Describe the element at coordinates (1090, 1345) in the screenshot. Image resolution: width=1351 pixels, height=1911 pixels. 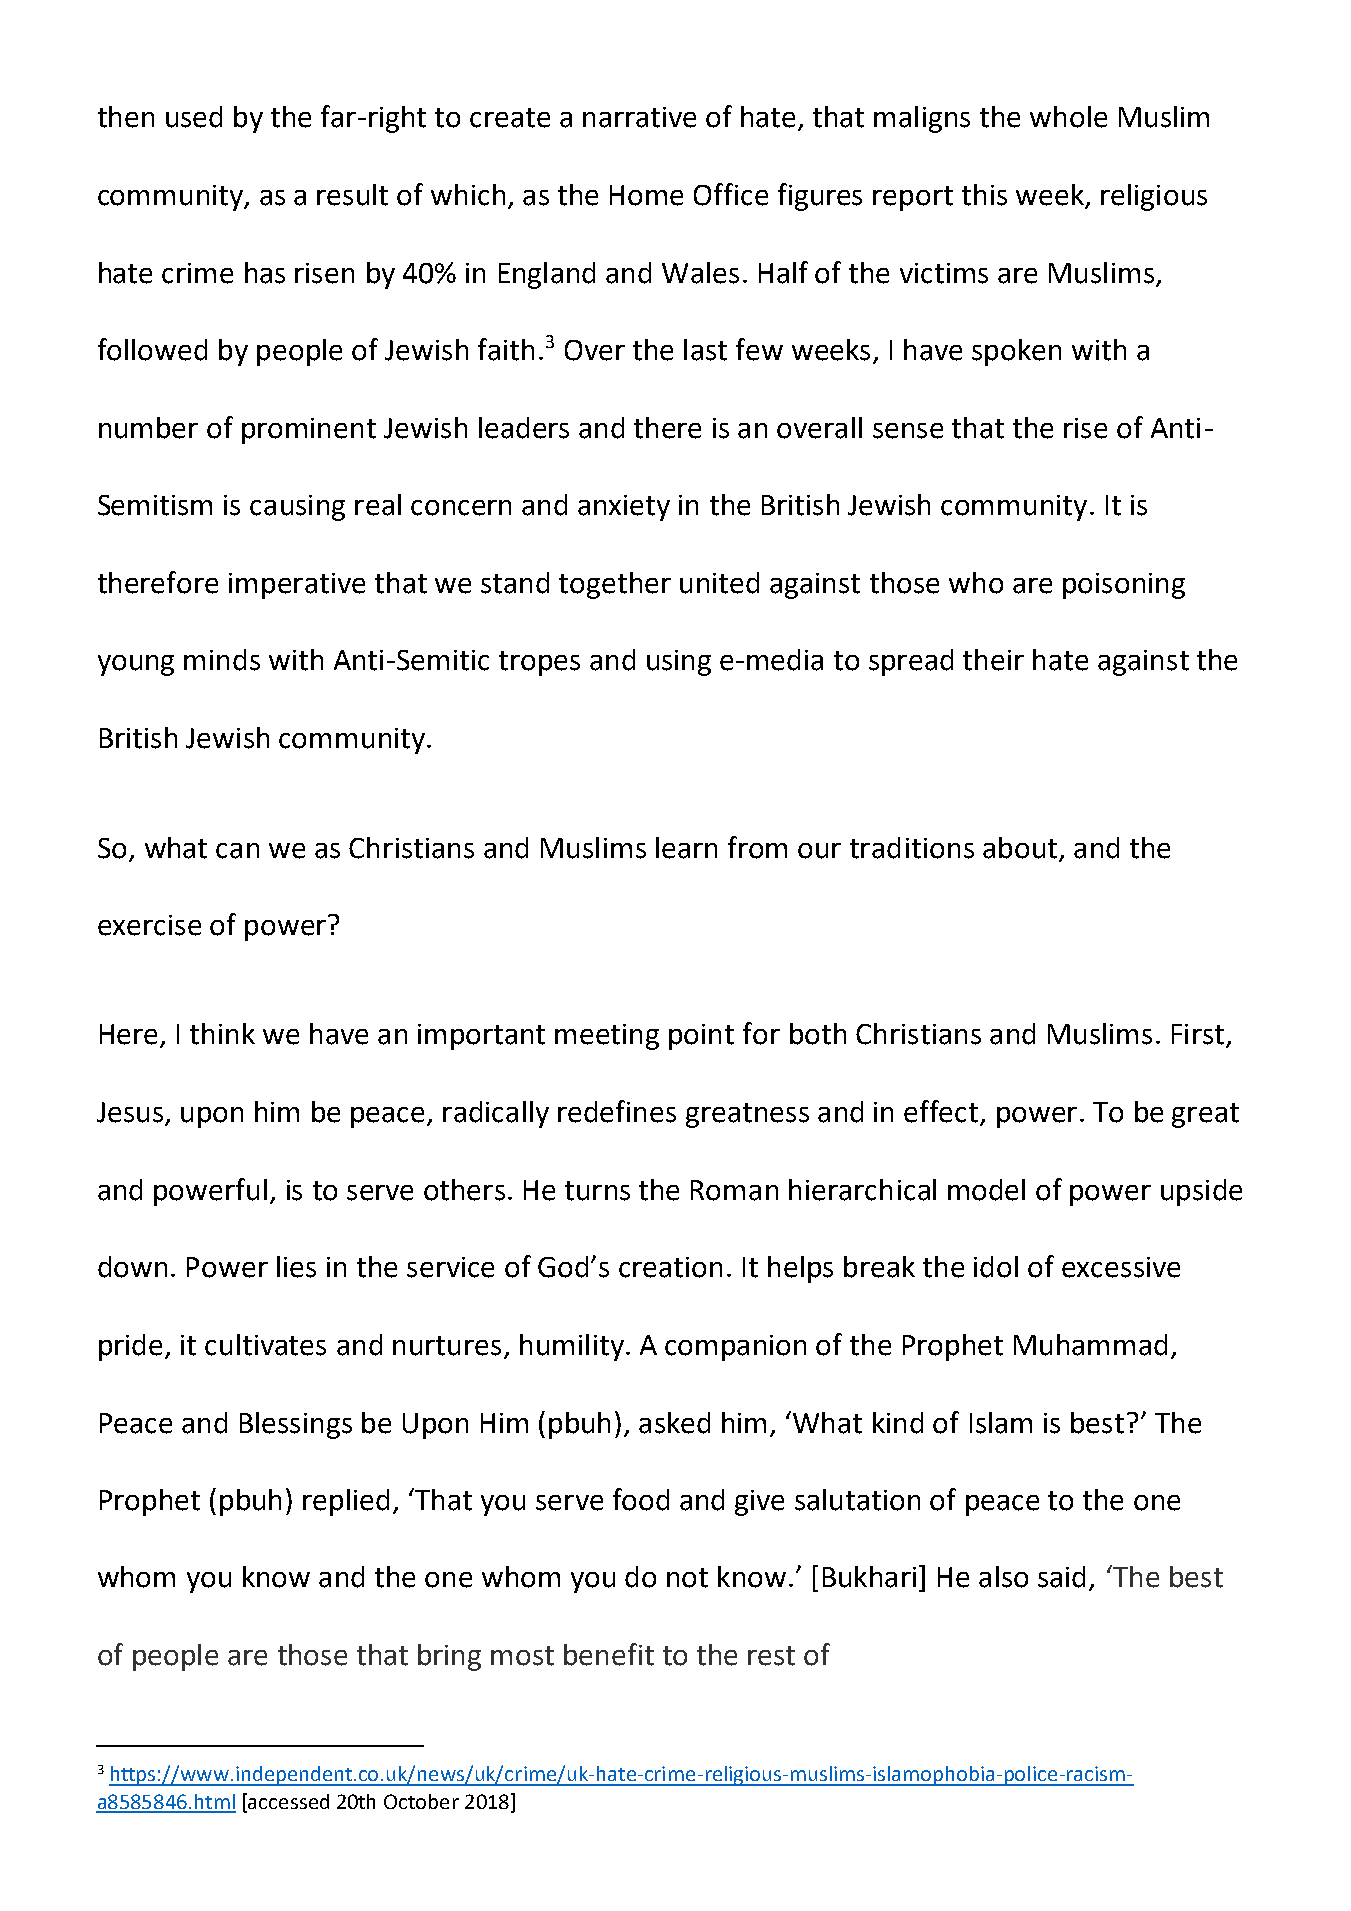
I see `Muhammad` at that location.
